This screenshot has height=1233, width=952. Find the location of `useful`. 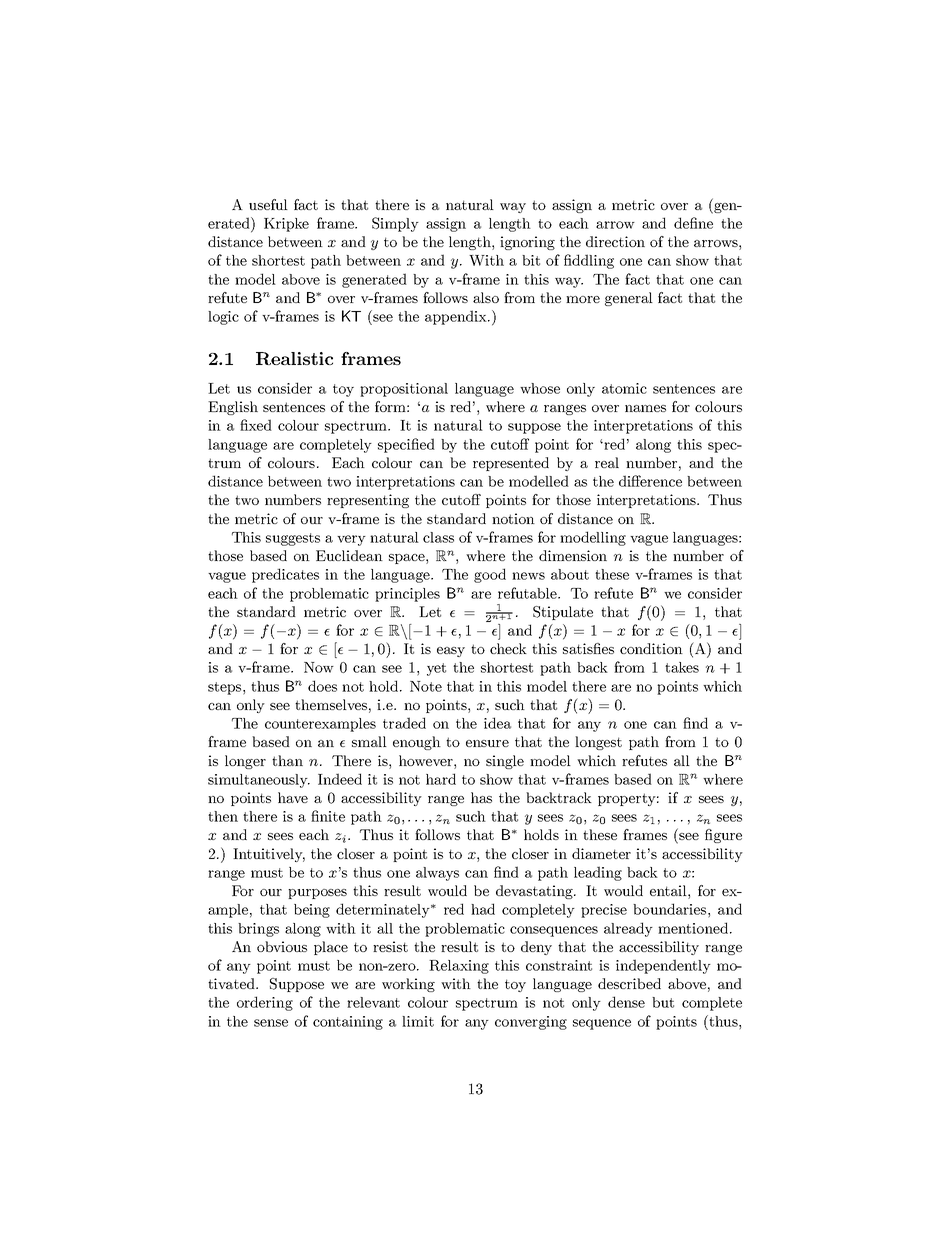

useful is located at coordinates (268, 204).
